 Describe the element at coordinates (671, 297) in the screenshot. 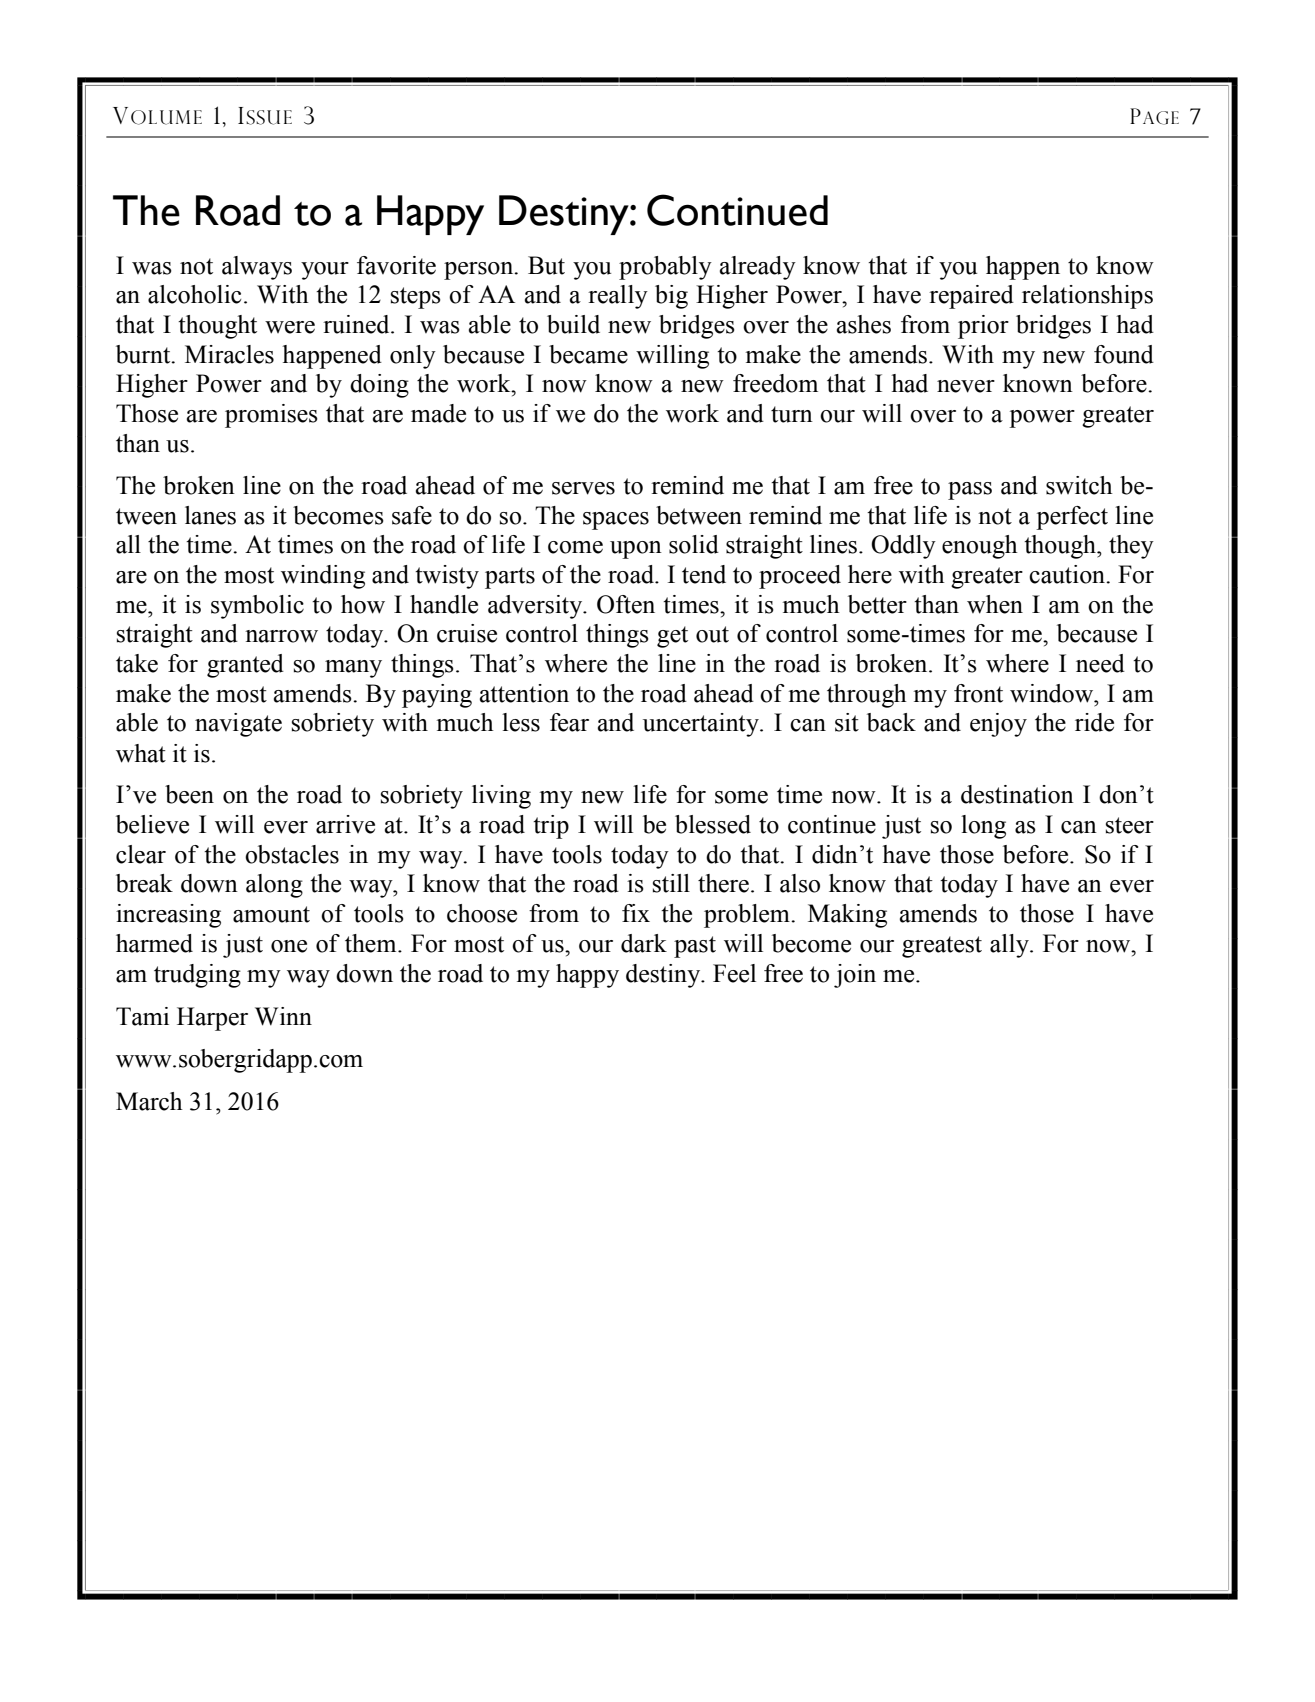

I see `big` at that location.
